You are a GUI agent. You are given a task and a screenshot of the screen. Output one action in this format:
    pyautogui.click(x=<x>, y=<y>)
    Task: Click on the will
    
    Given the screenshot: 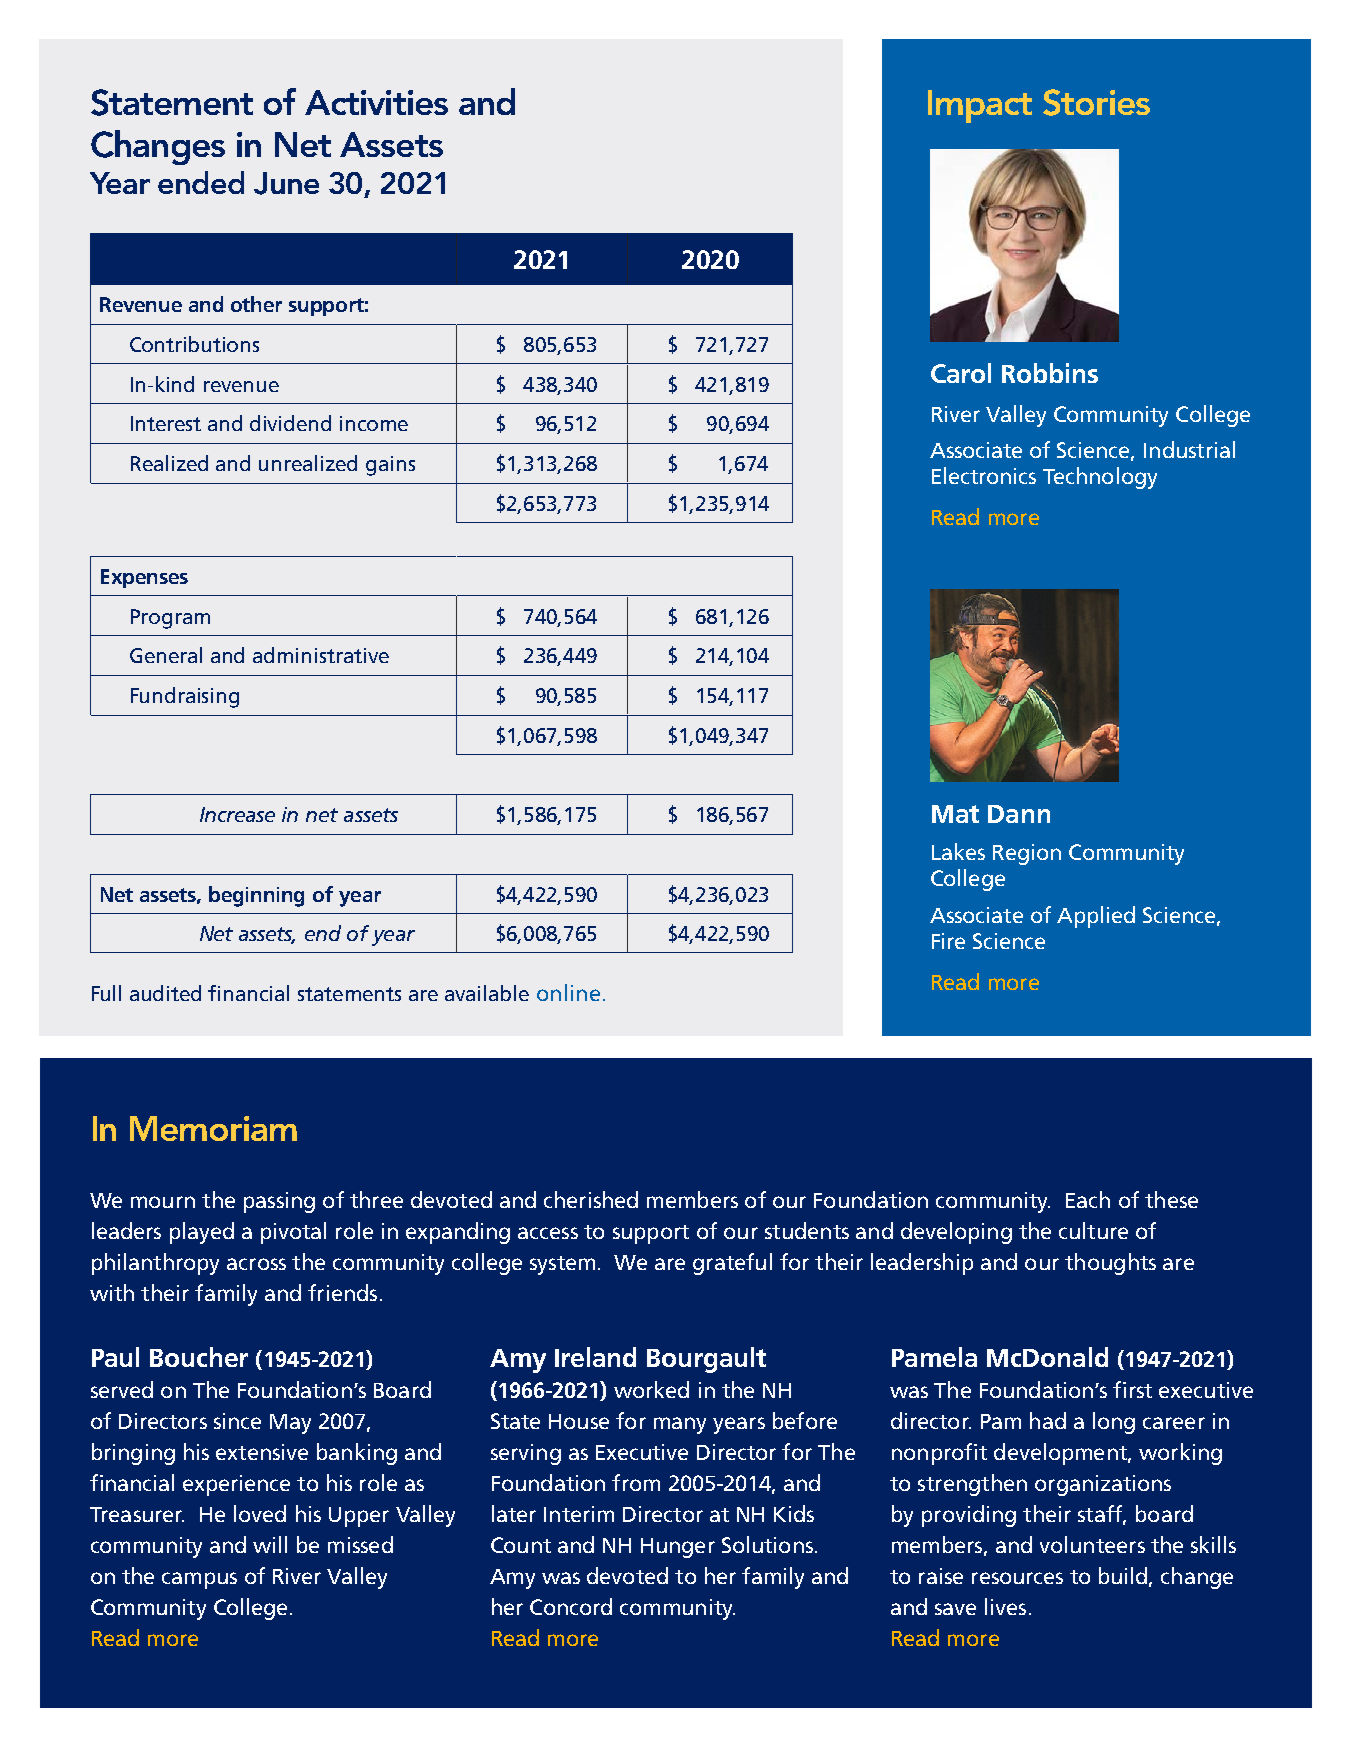 What is the action you would take?
    pyautogui.click(x=270, y=1544)
